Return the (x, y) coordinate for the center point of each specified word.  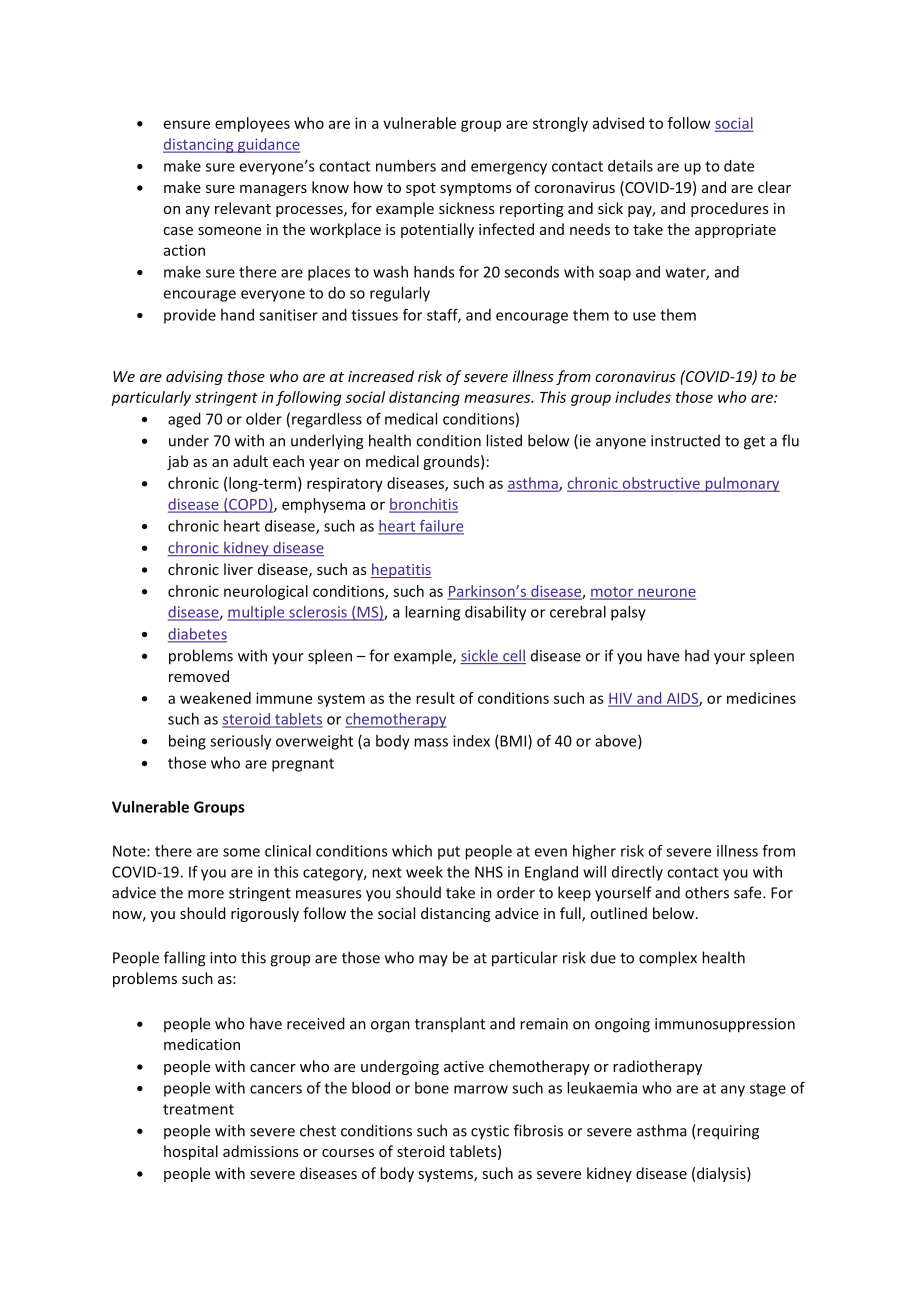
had (697, 655)
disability (495, 613)
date (739, 166)
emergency (509, 169)
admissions (261, 1151)
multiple (257, 613)
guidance (268, 145)
